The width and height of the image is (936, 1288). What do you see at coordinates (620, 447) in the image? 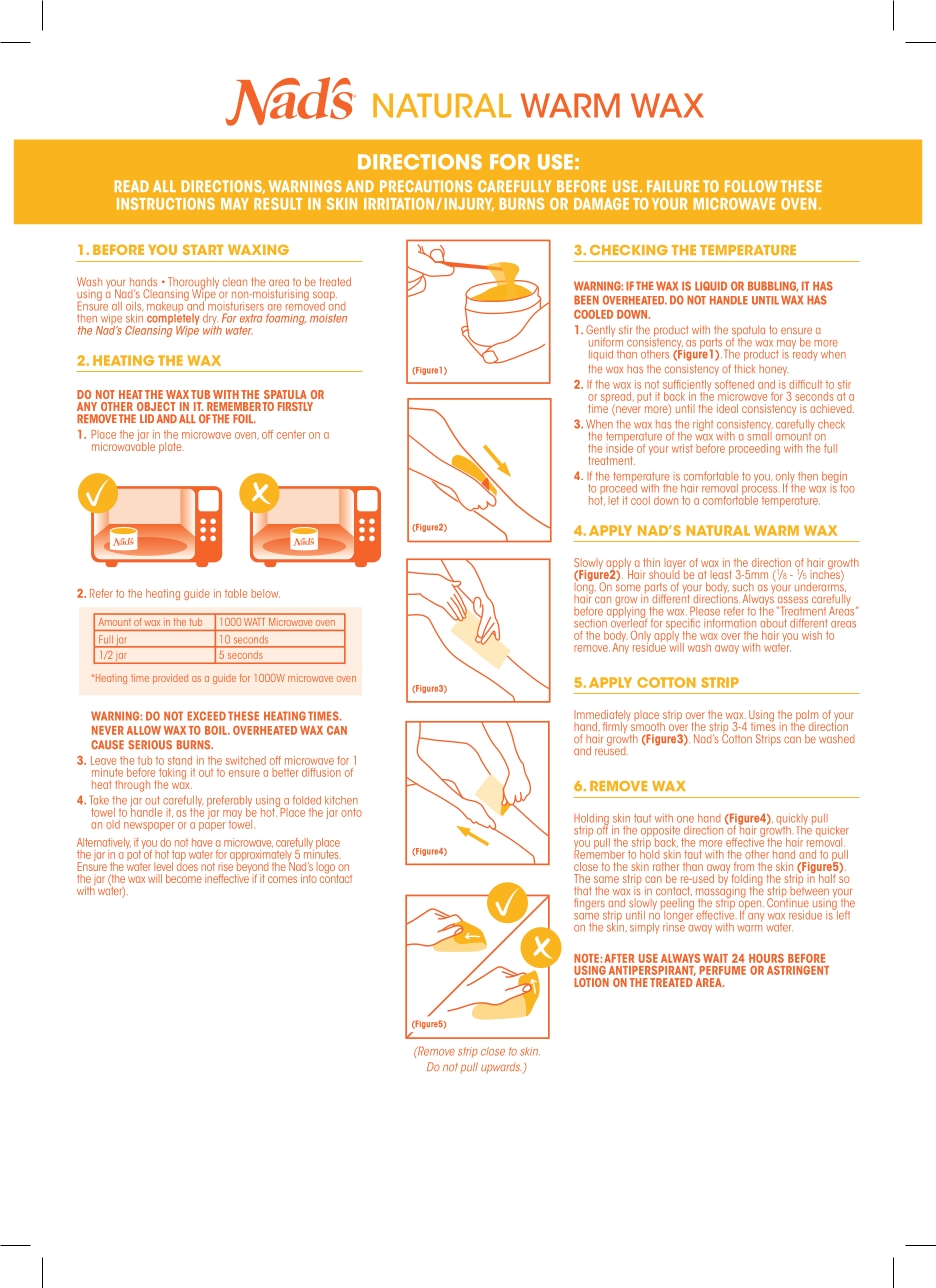
I see `inside` at bounding box center [620, 447].
